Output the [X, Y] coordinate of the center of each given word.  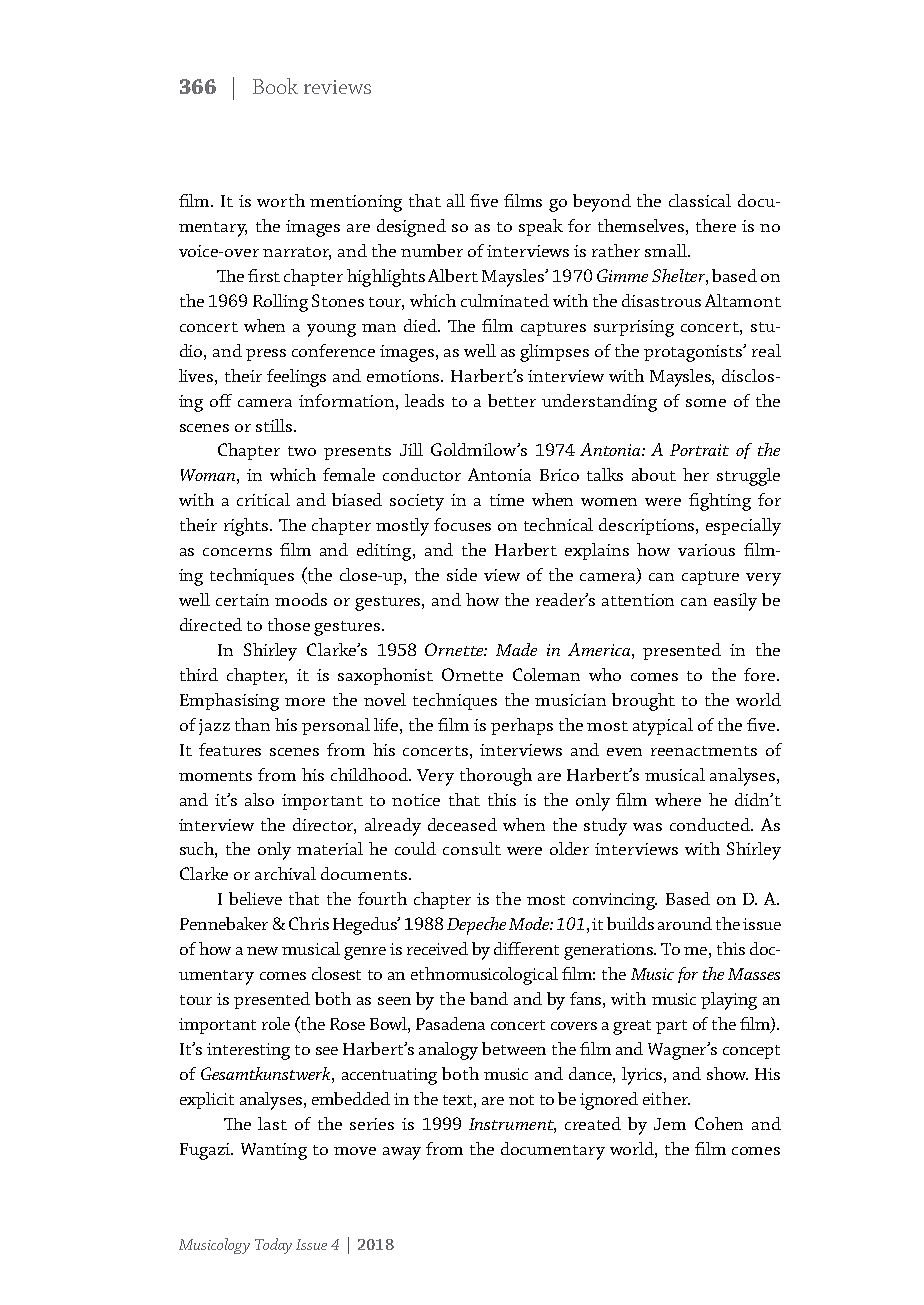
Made [516, 649]
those [289, 624]
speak [541, 227]
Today [273, 1246]
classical [700, 200]
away [402, 1153]
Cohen [719, 1123]
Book [275, 86]
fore [761, 674]
